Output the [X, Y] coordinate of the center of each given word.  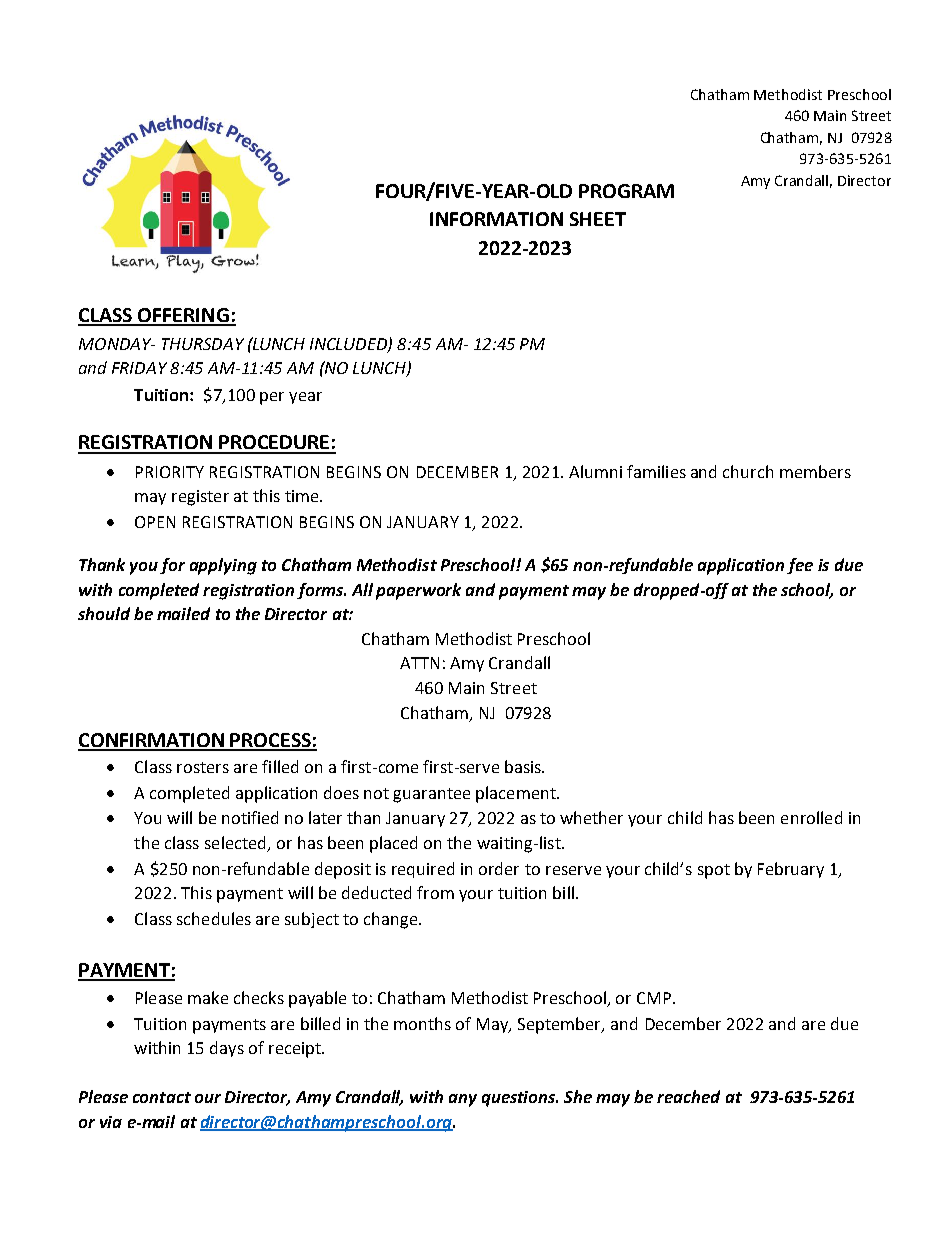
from [435, 892]
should [104, 613]
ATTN [419, 663]
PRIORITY [170, 472]
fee [800, 566]
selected [235, 842]
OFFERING [183, 316]
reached [688, 1096]
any [463, 1100]
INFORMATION [496, 219]
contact [162, 1097]
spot [714, 871]
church [748, 471]
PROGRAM [626, 191]
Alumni [595, 471]
